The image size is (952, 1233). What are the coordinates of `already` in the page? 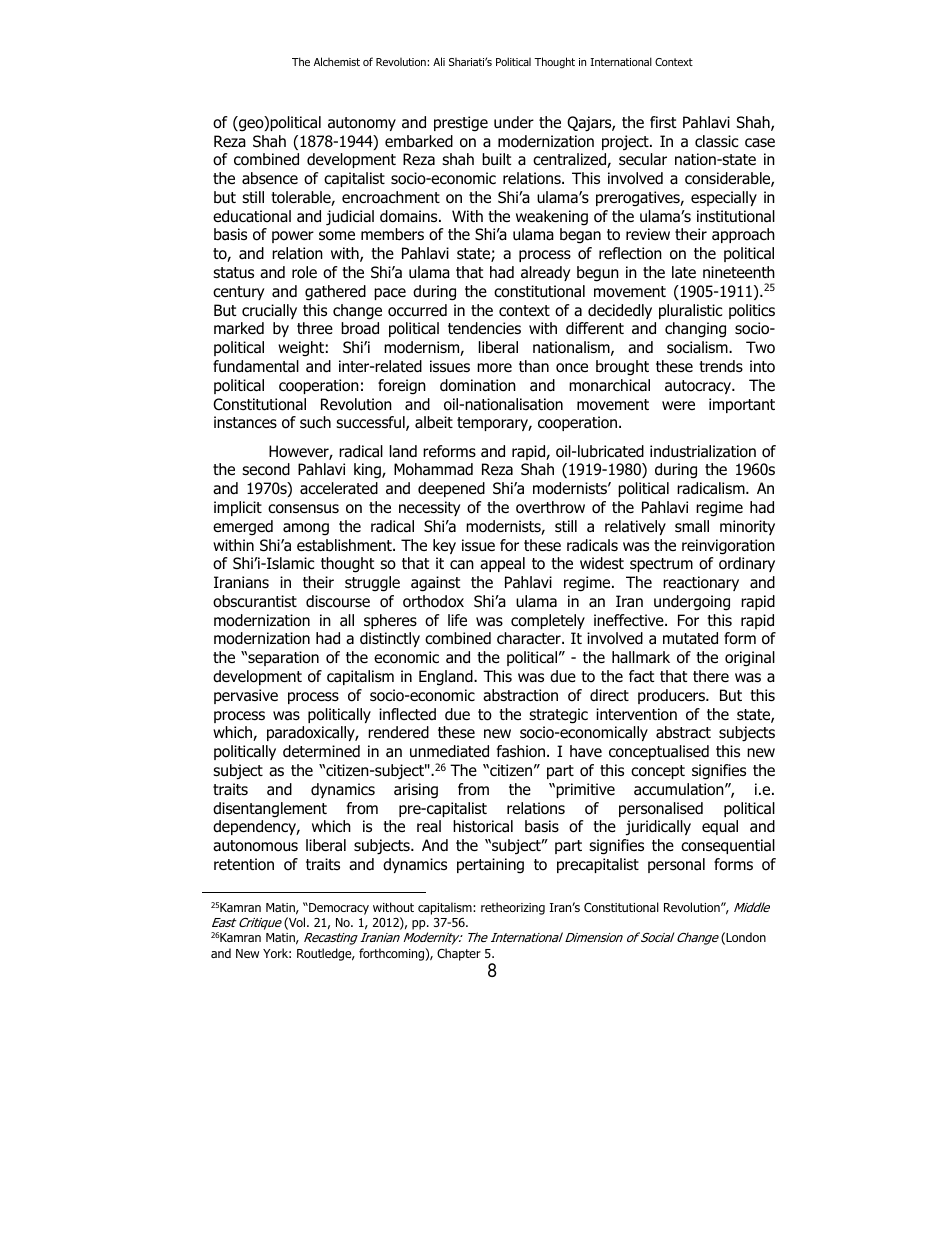 It's located at (545, 273).
